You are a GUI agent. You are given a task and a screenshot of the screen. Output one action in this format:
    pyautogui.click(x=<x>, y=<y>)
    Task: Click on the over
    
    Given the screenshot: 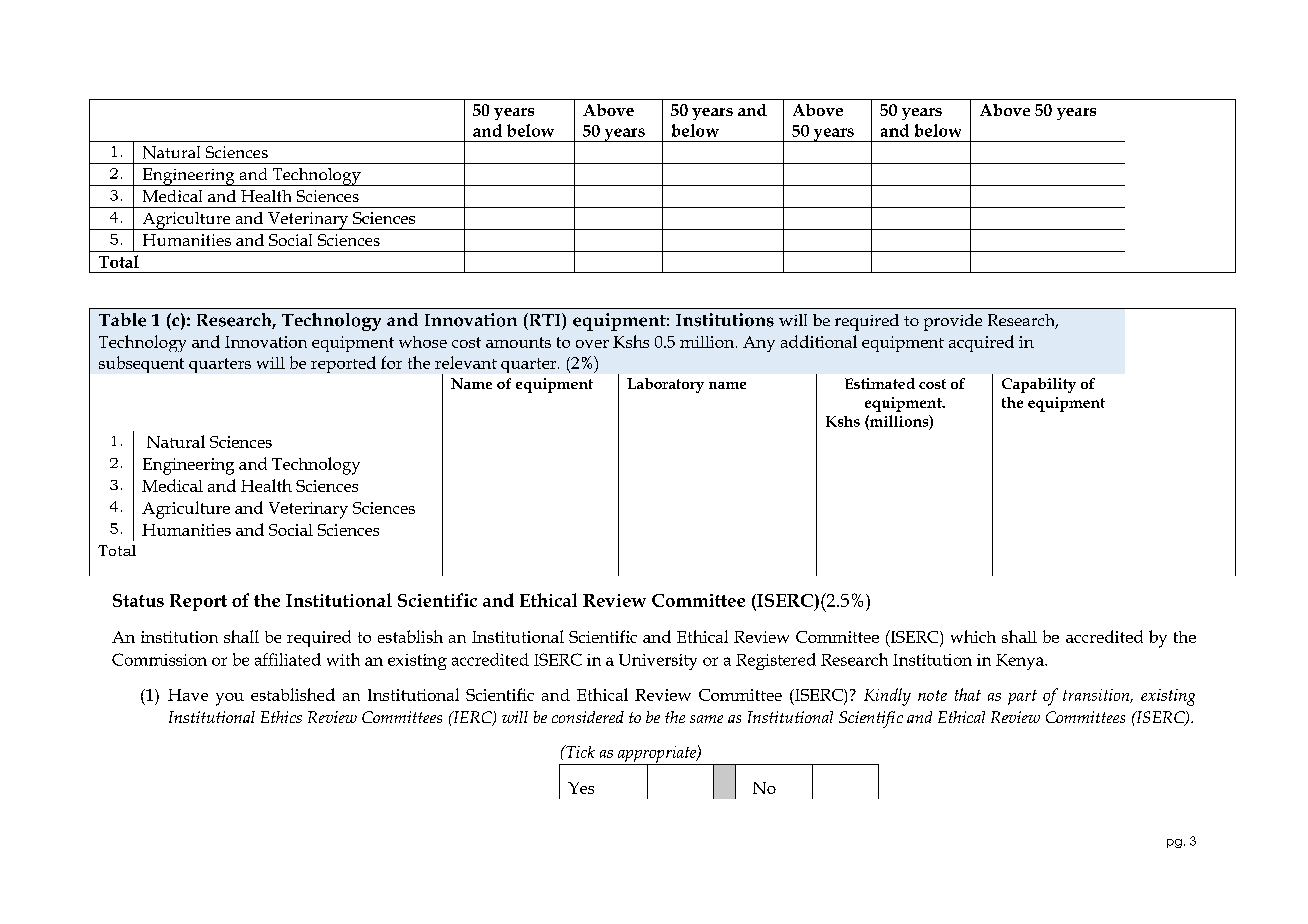 What is the action you would take?
    pyautogui.click(x=592, y=344)
